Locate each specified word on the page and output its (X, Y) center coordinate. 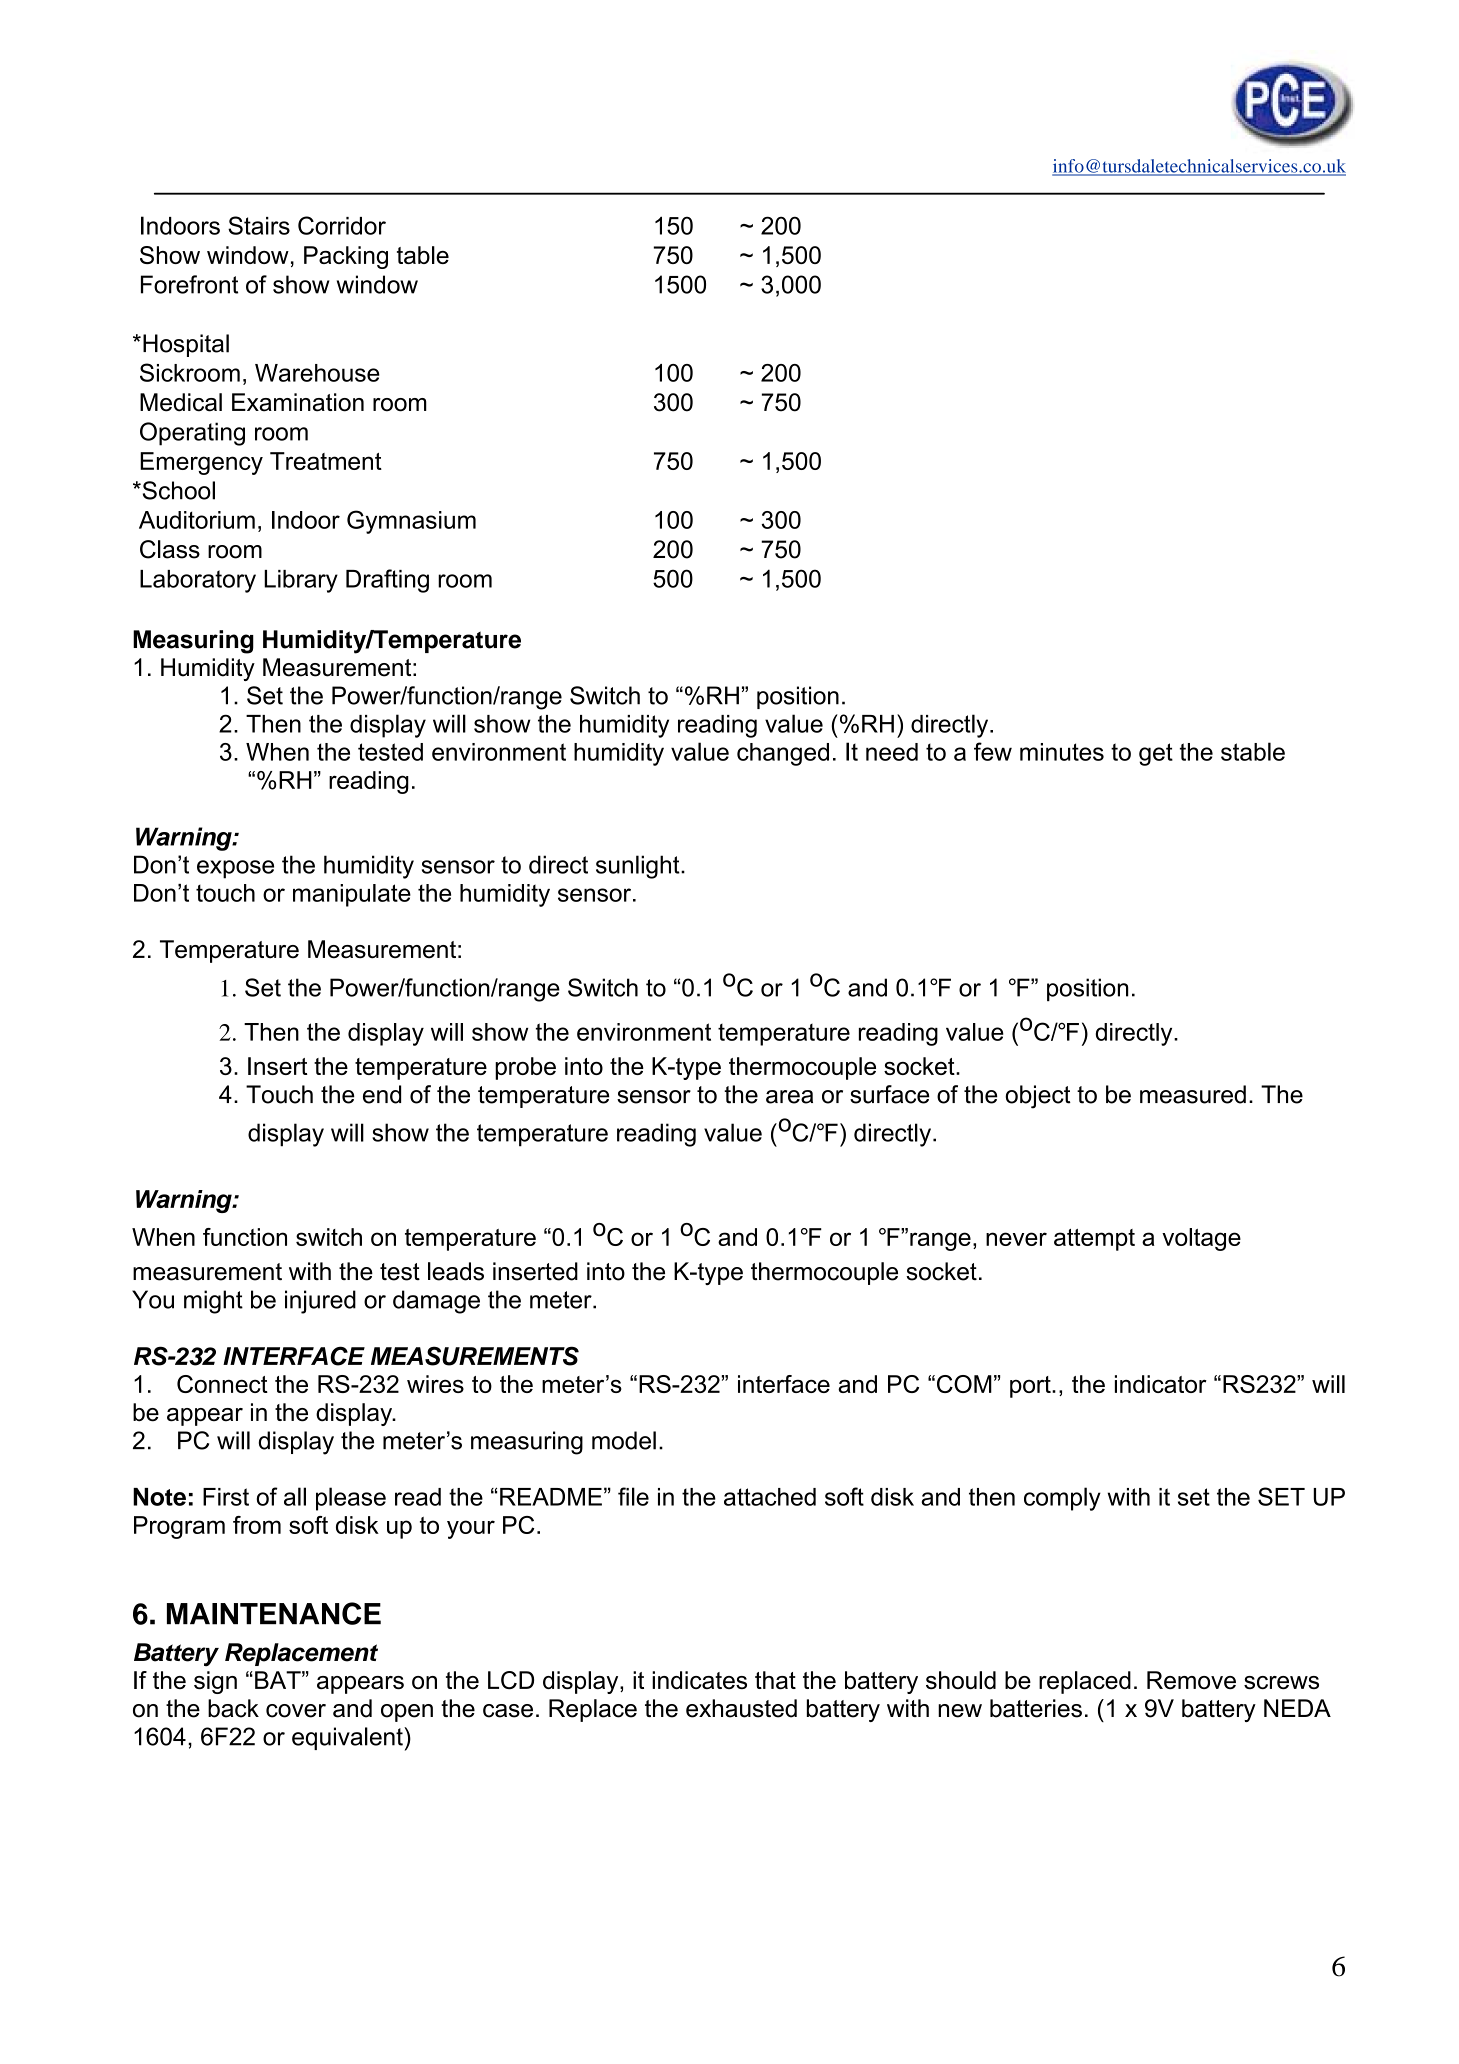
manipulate (352, 895)
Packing (346, 257)
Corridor (342, 225)
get (1156, 754)
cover (296, 1711)
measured (1193, 1094)
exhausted (741, 1708)
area (789, 1097)
